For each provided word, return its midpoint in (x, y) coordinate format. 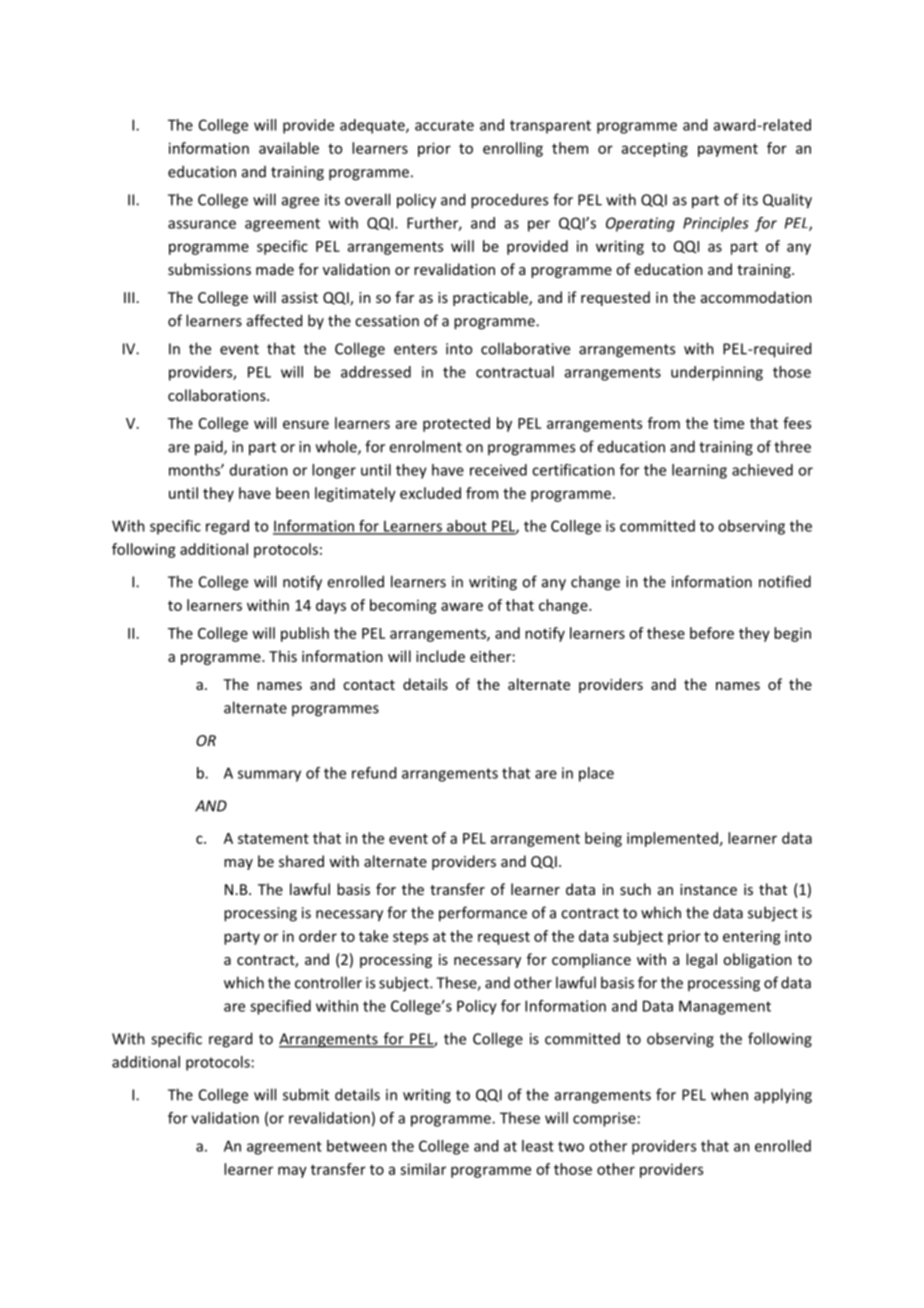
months (195, 470)
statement (273, 839)
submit (306, 1094)
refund (374, 773)
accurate (444, 125)
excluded (430, 493)
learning (699, 471)
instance (708, 889)
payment (728, 150)
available (289, 148)
